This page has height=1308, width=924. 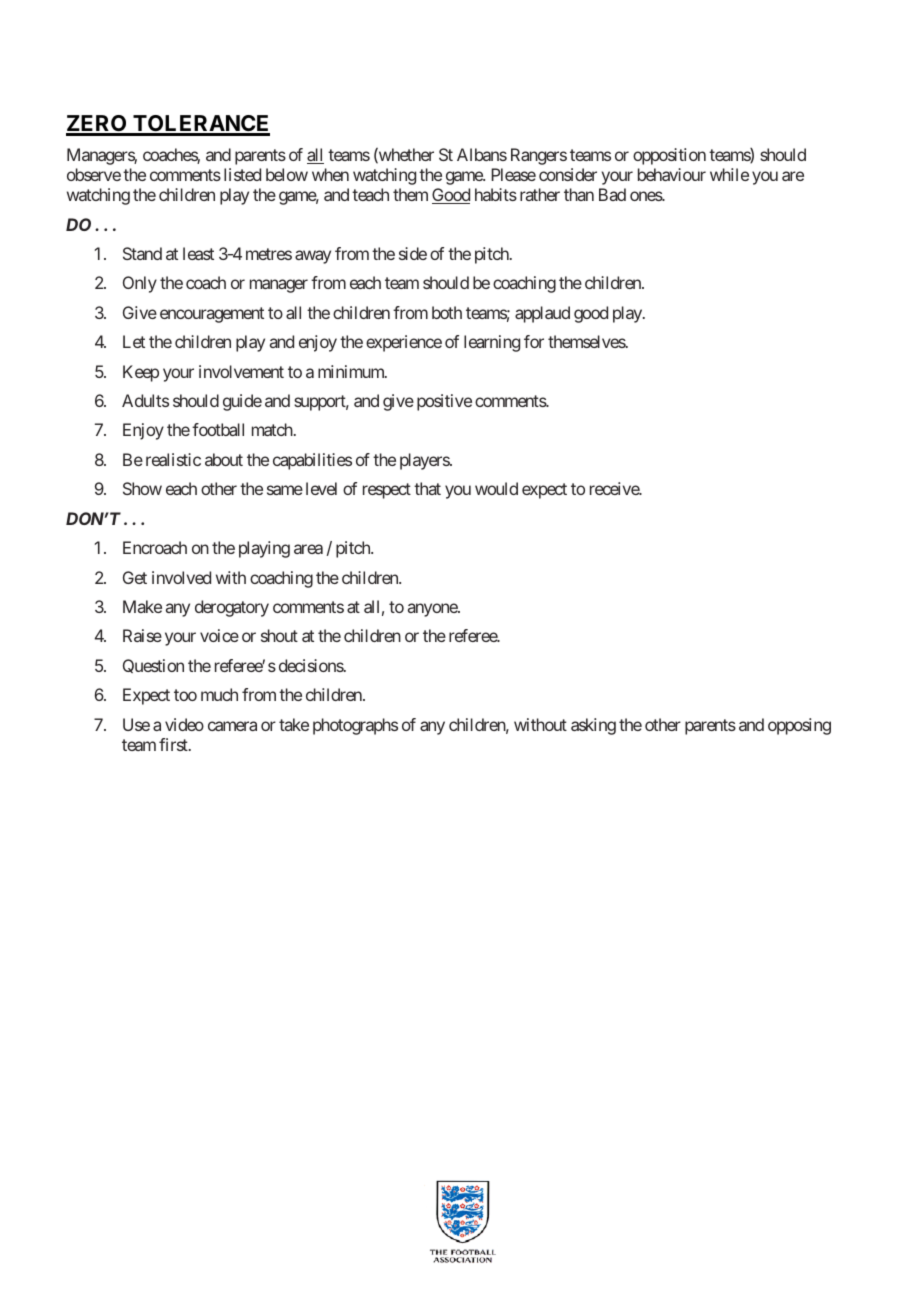 What do you see at coordinates (232, 726) in the page?
I see `camera` at bounding box center [232, 726].
